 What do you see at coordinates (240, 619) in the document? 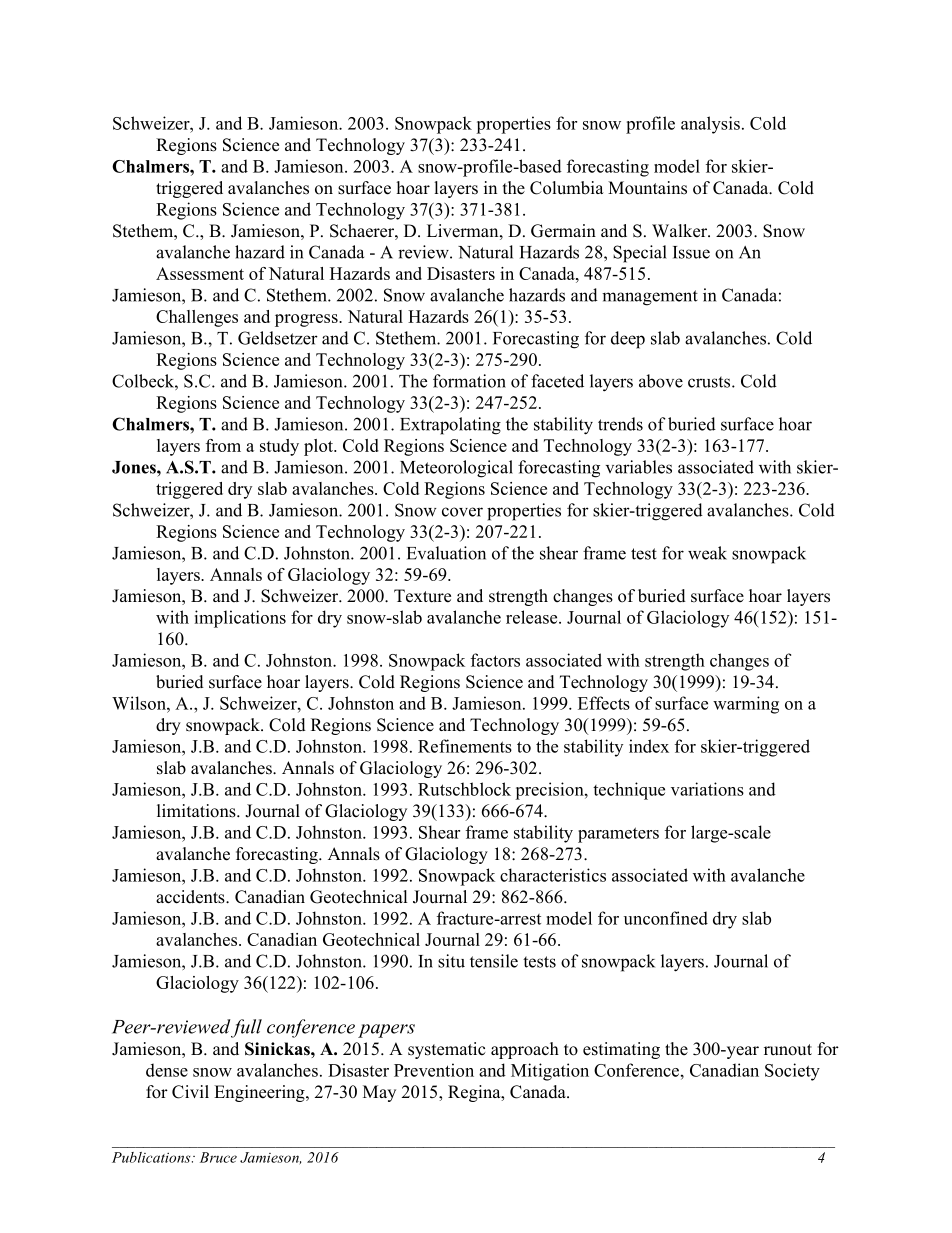
I see `implications` at bounding box center [240, 619].
